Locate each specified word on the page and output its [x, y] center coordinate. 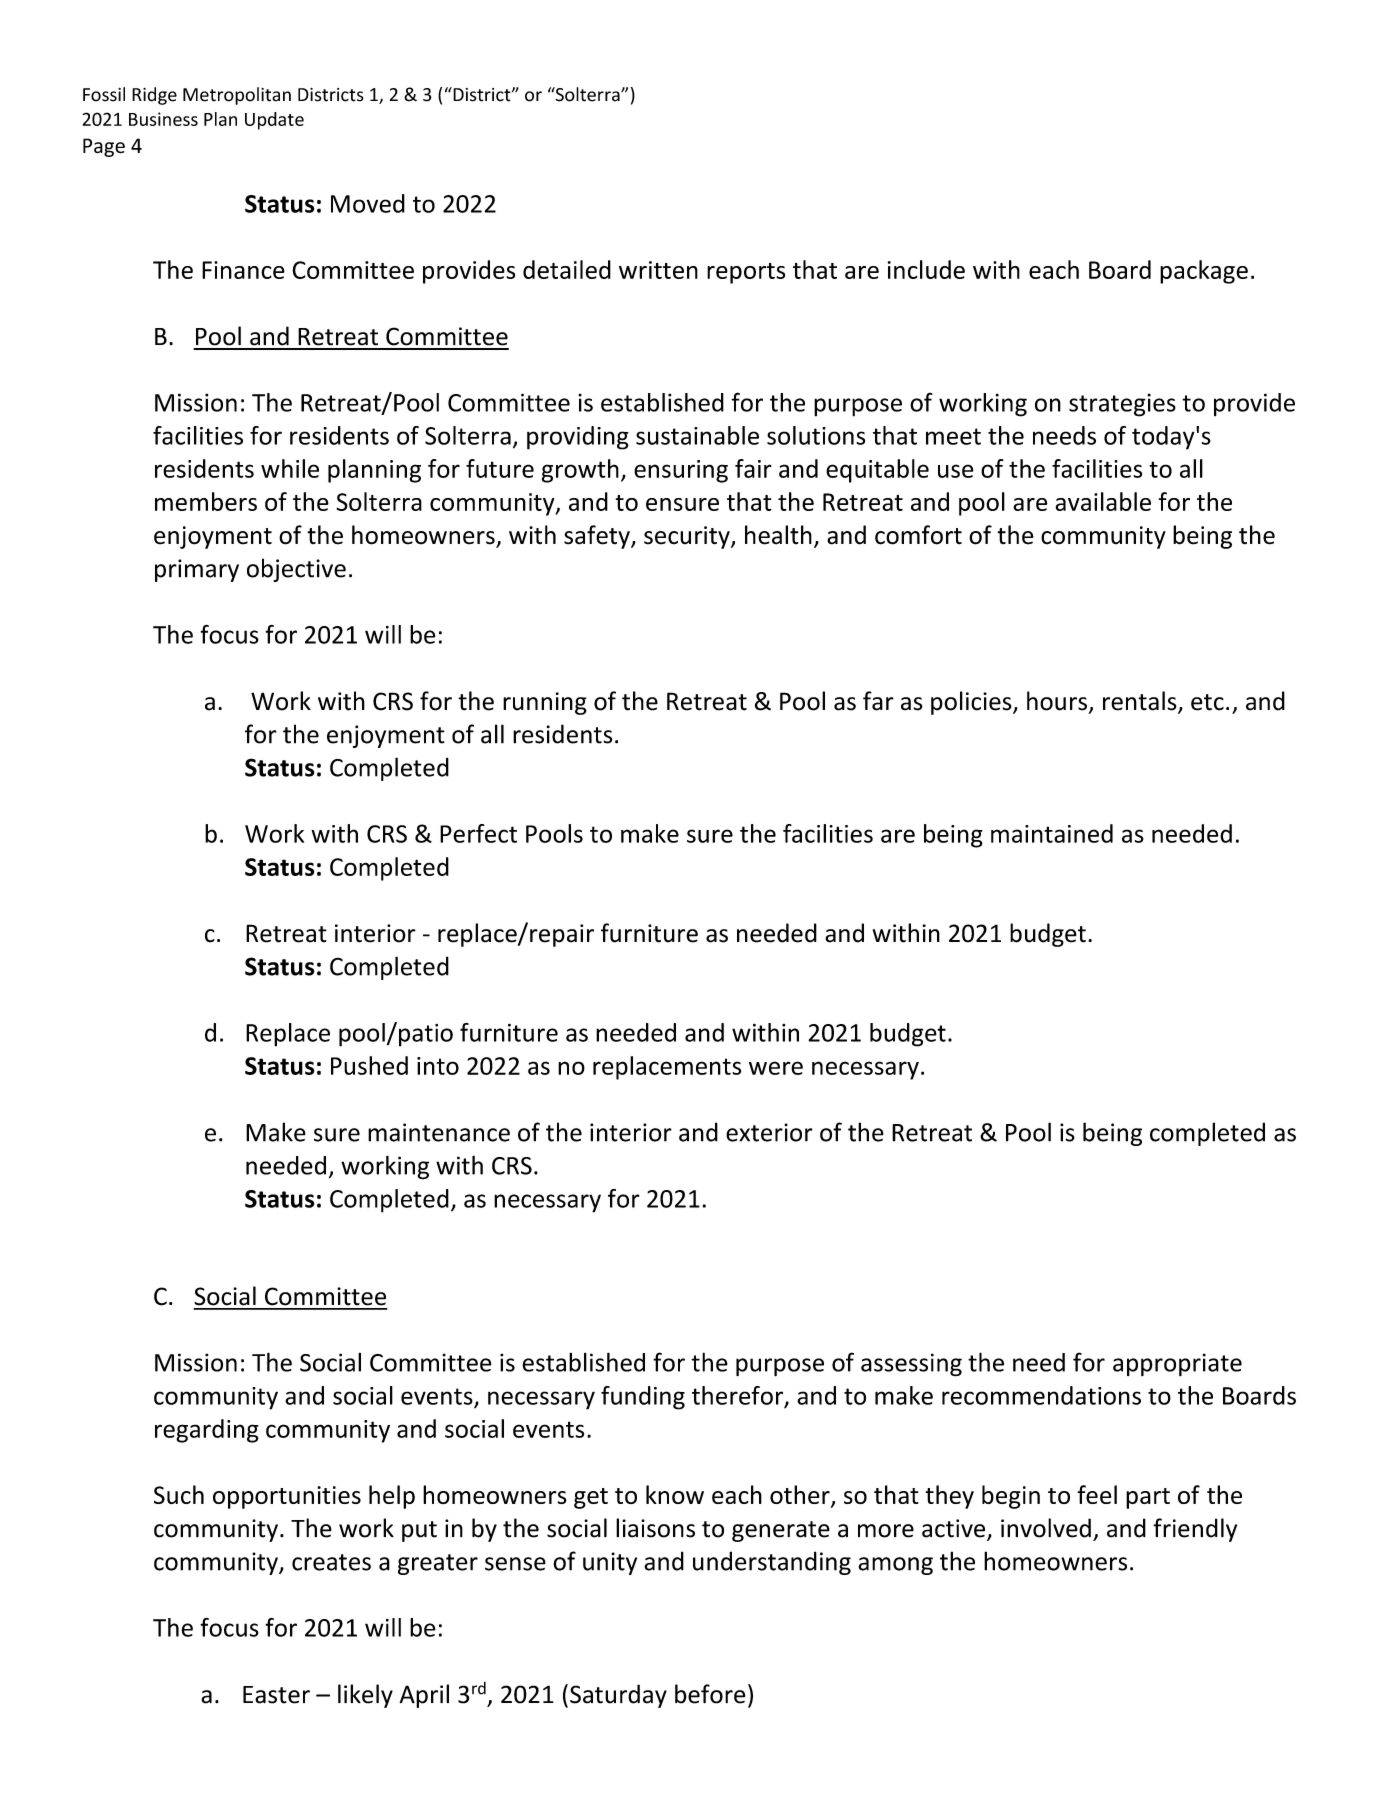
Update [274, 121]
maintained [1052, 833]
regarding [207, 1431]
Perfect [478, 833]
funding [643, 1398]
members [206, 501]
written [658, 270]
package [1204, 272]
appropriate [1177, 1364]
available [1103, 501]
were [776, 1068]
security [688, 537]
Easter [276, 1695]
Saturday [618, 1696]
